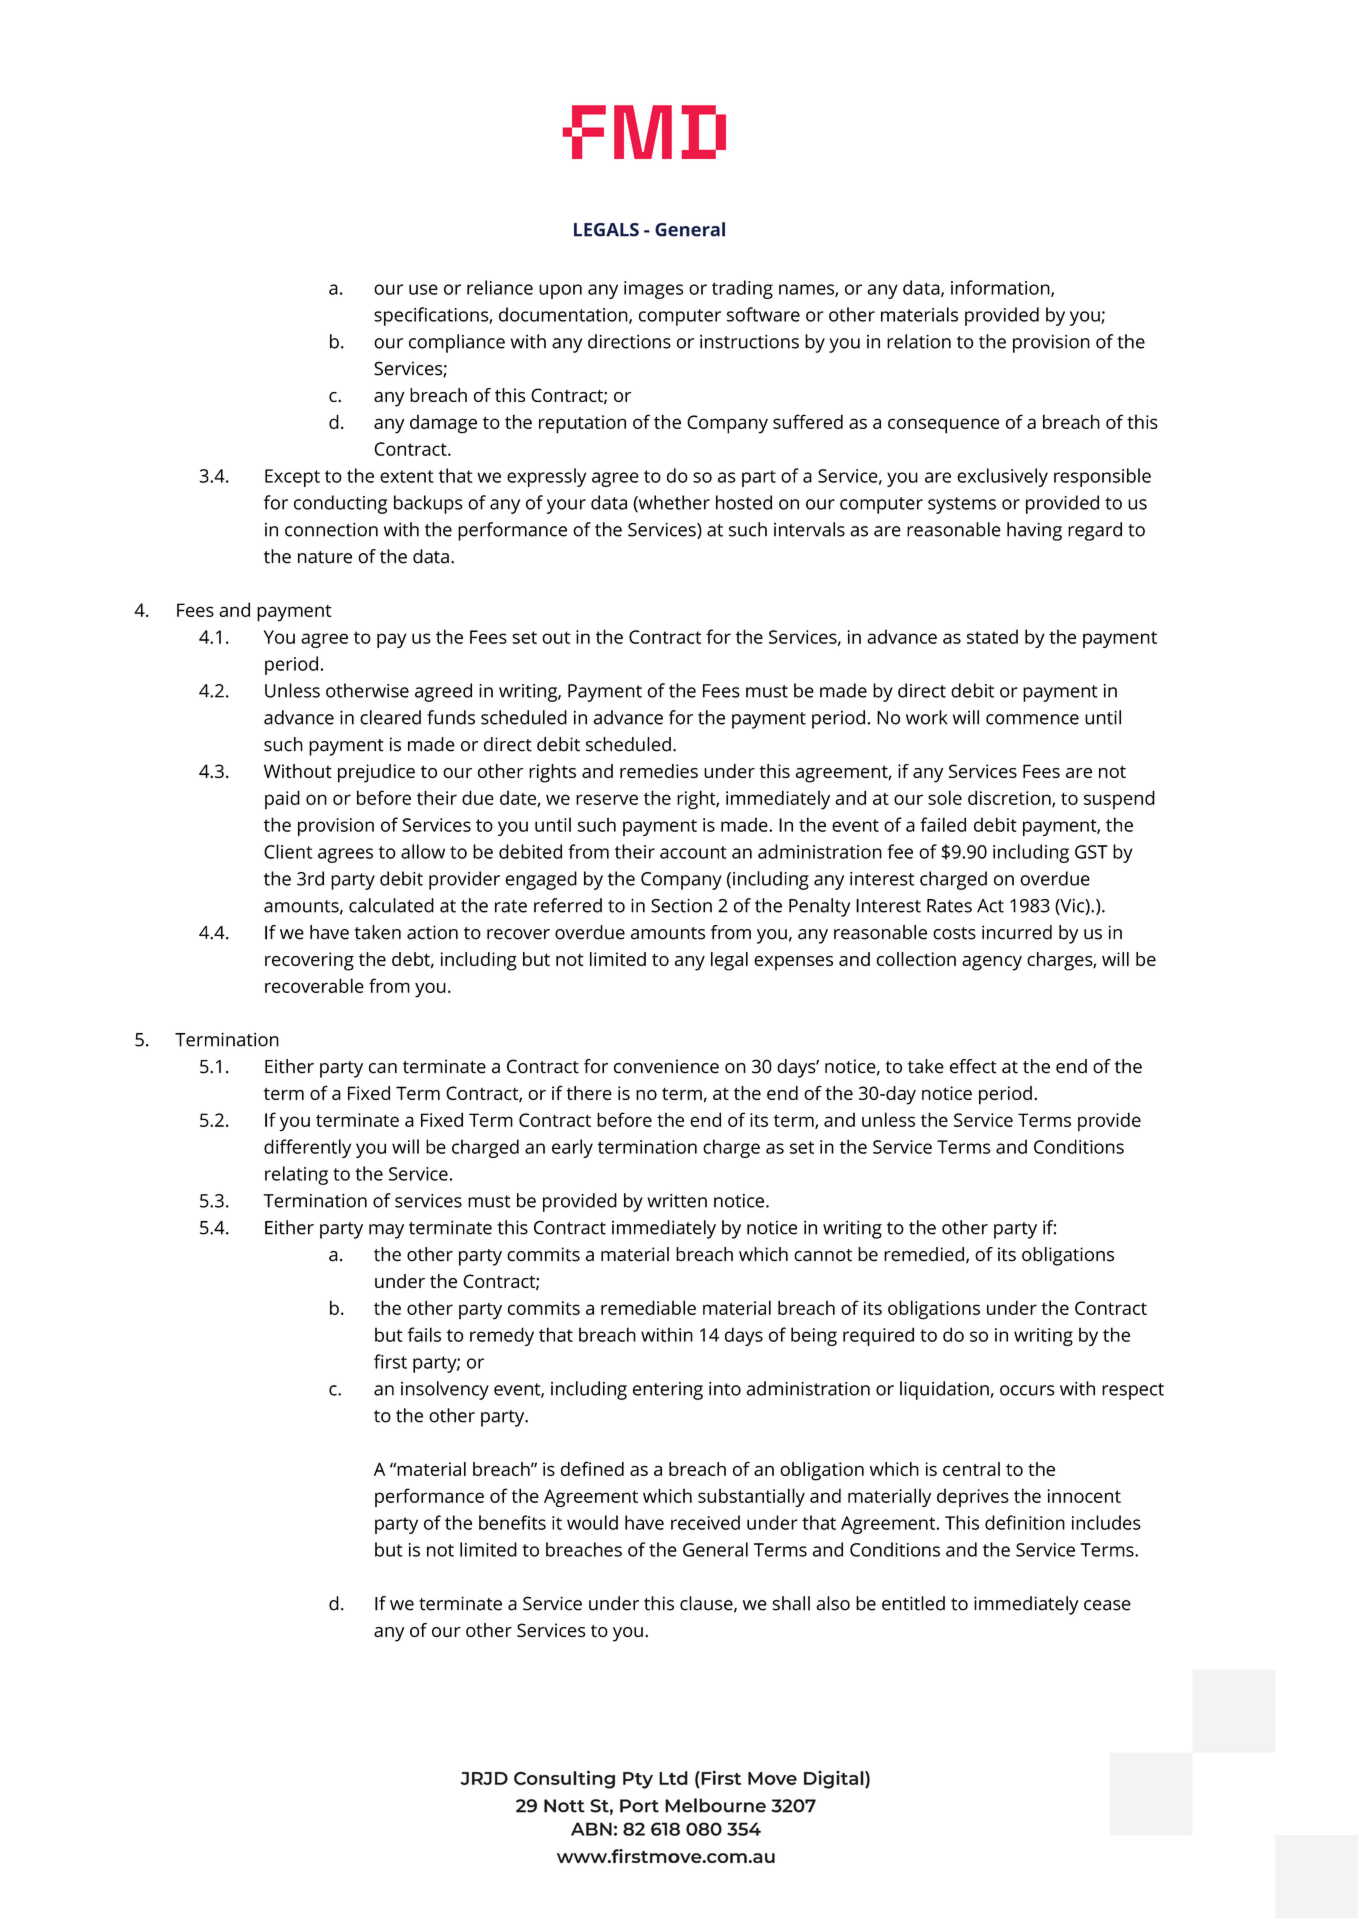 The image size is (1359, 1922). Describe the element at coordinates (659, 771) in the screenshot. I see `remedies` at that location.
